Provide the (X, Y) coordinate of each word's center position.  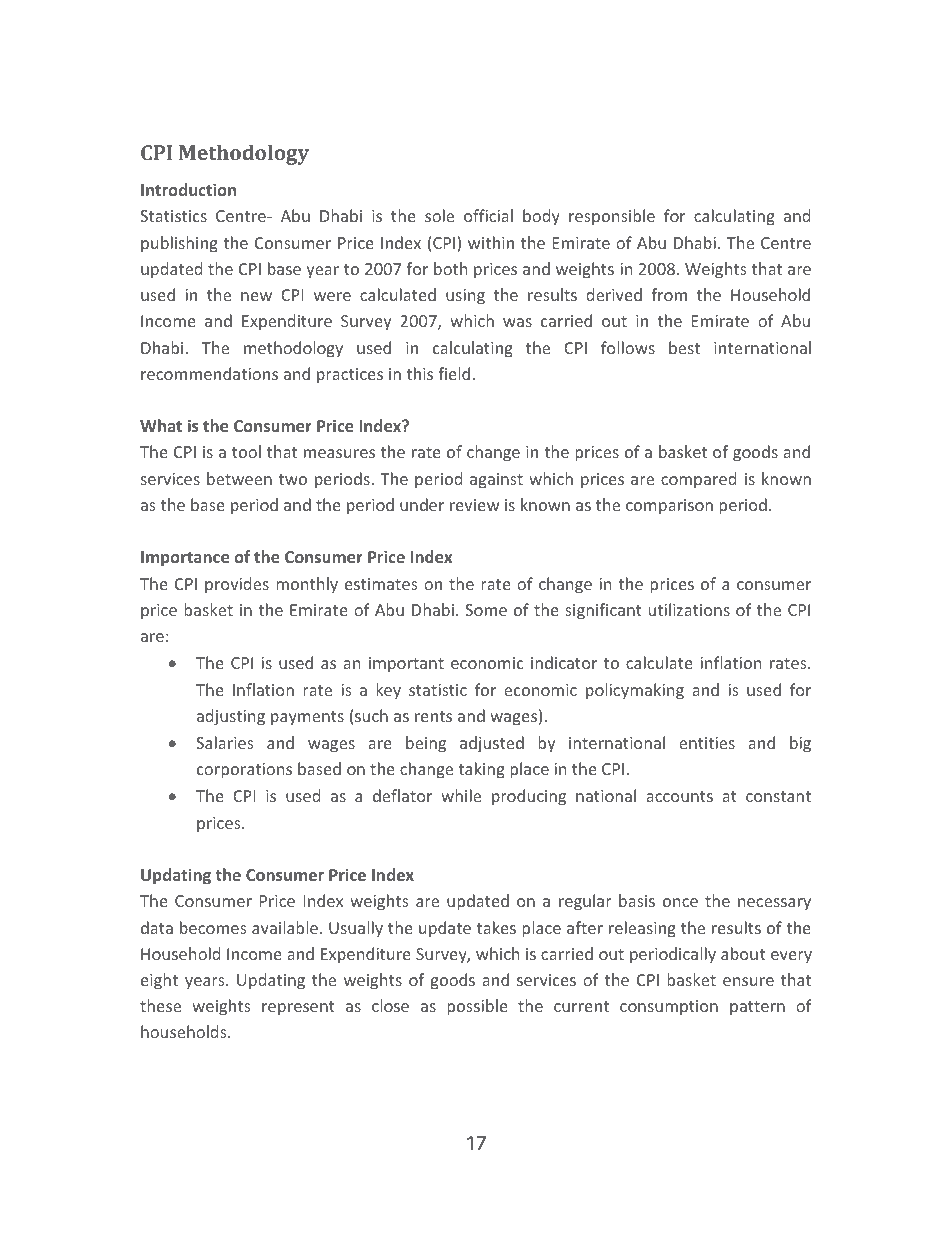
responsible (612, 217)
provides (237, 585)
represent (298, 1008)
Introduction (188, 189)
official (488, 215)
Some (486, 610)
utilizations (689, 609)
